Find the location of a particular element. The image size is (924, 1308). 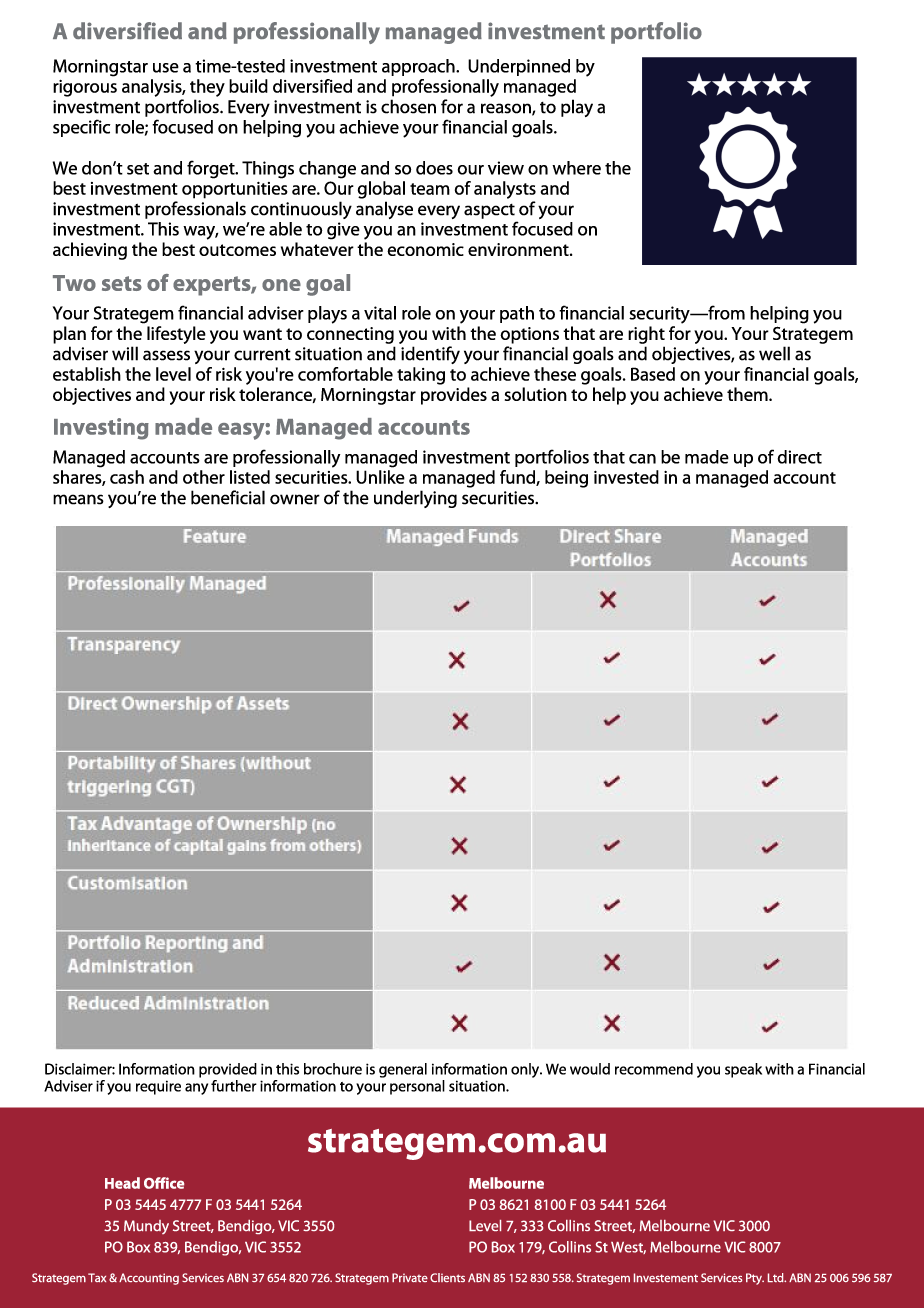

Mundy is located at coordinates (146, 1227).
